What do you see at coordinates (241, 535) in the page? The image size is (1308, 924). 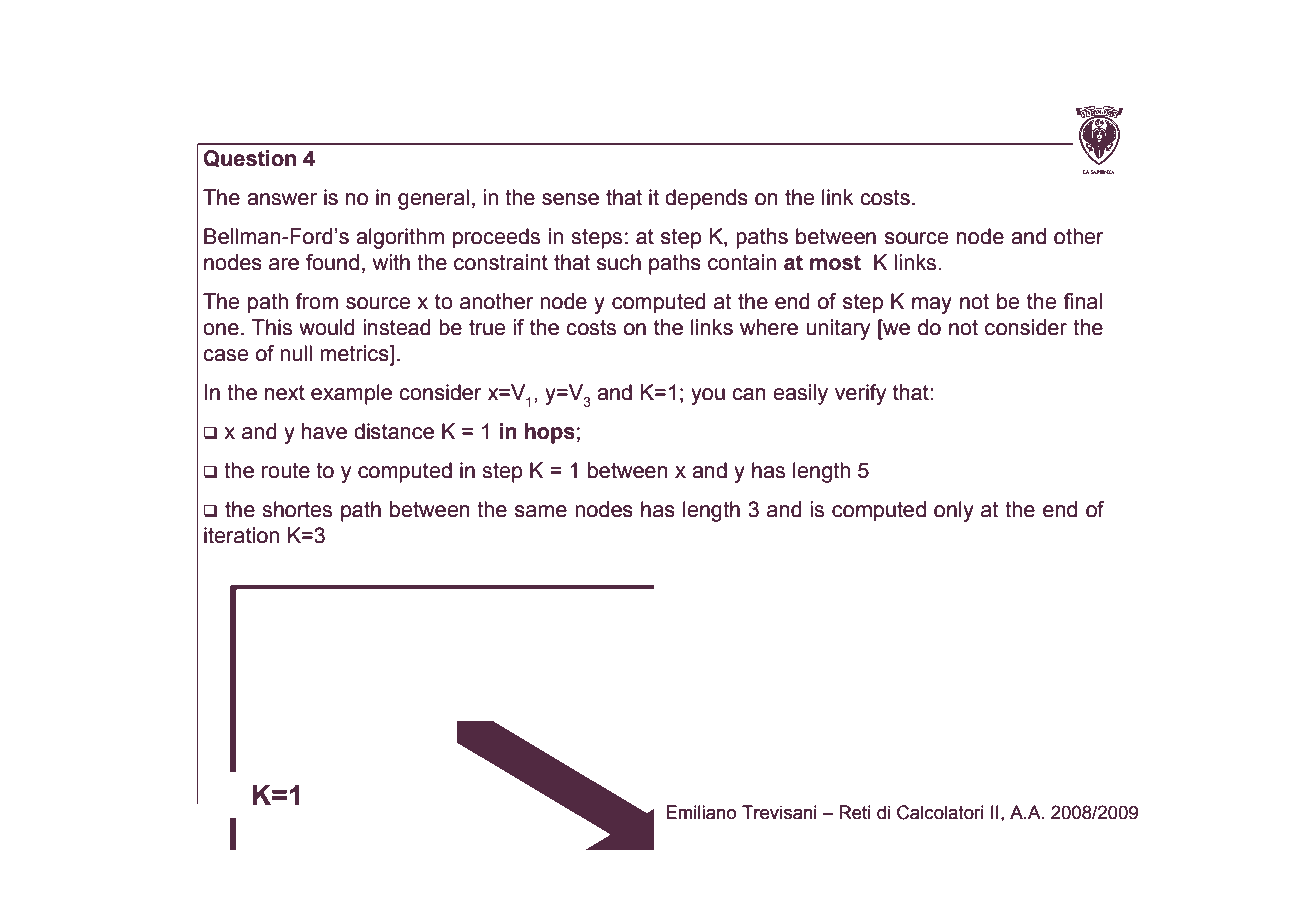 I see `iteration` at bounding box center [241, 535].
